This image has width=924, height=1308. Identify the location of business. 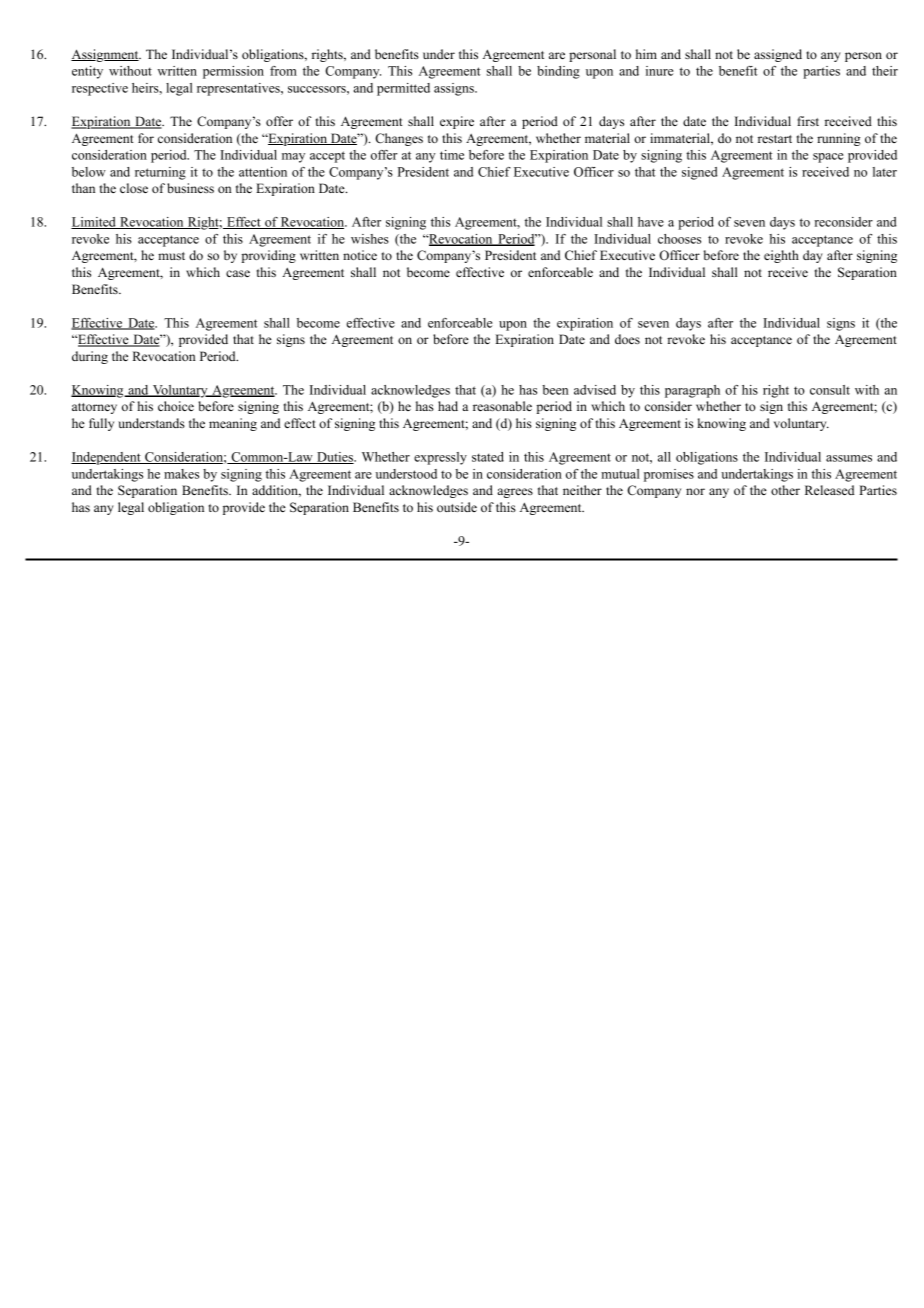
(190, 188).
